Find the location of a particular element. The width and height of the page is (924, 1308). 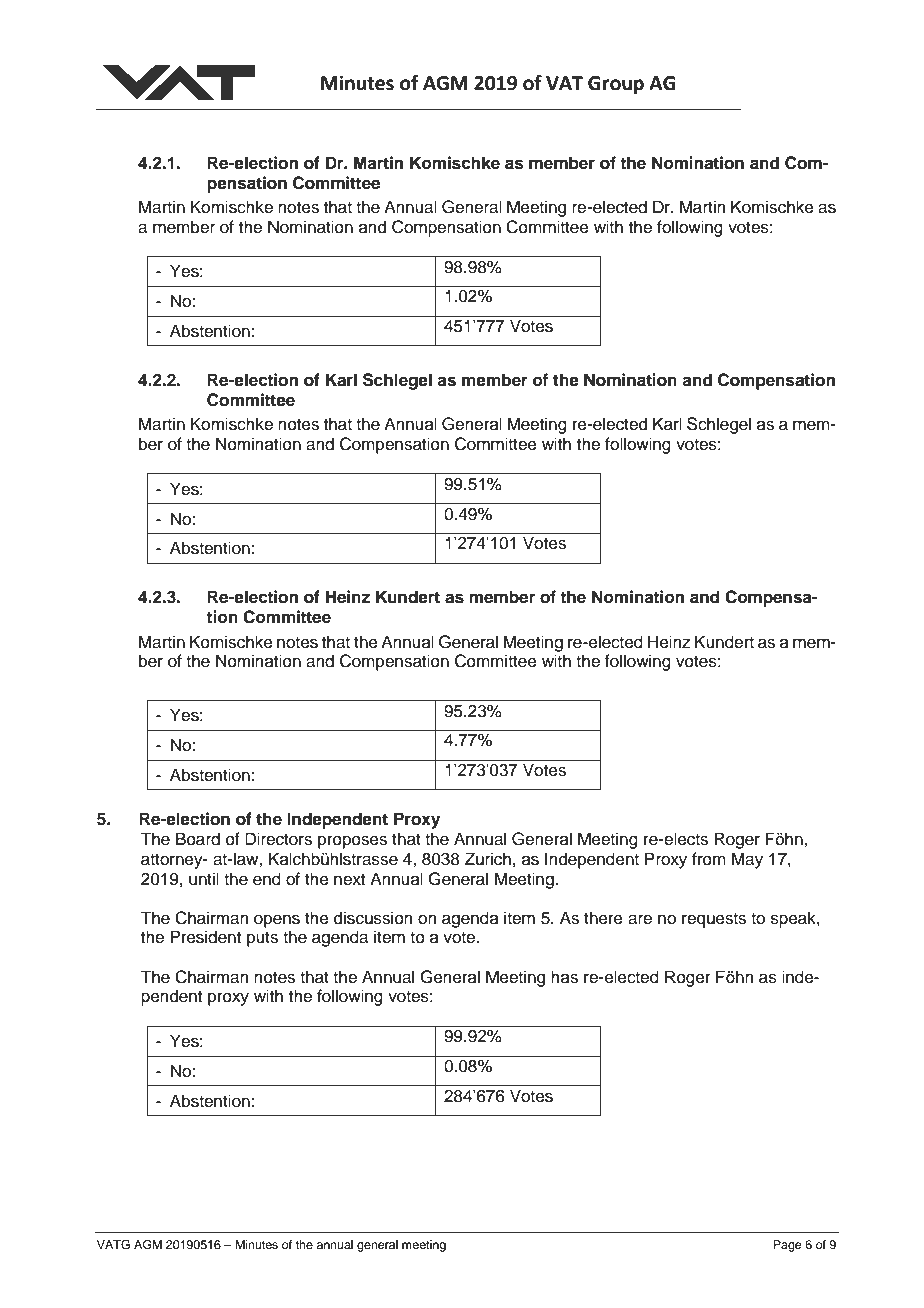

proposes is located at coordinates (352, 842).
